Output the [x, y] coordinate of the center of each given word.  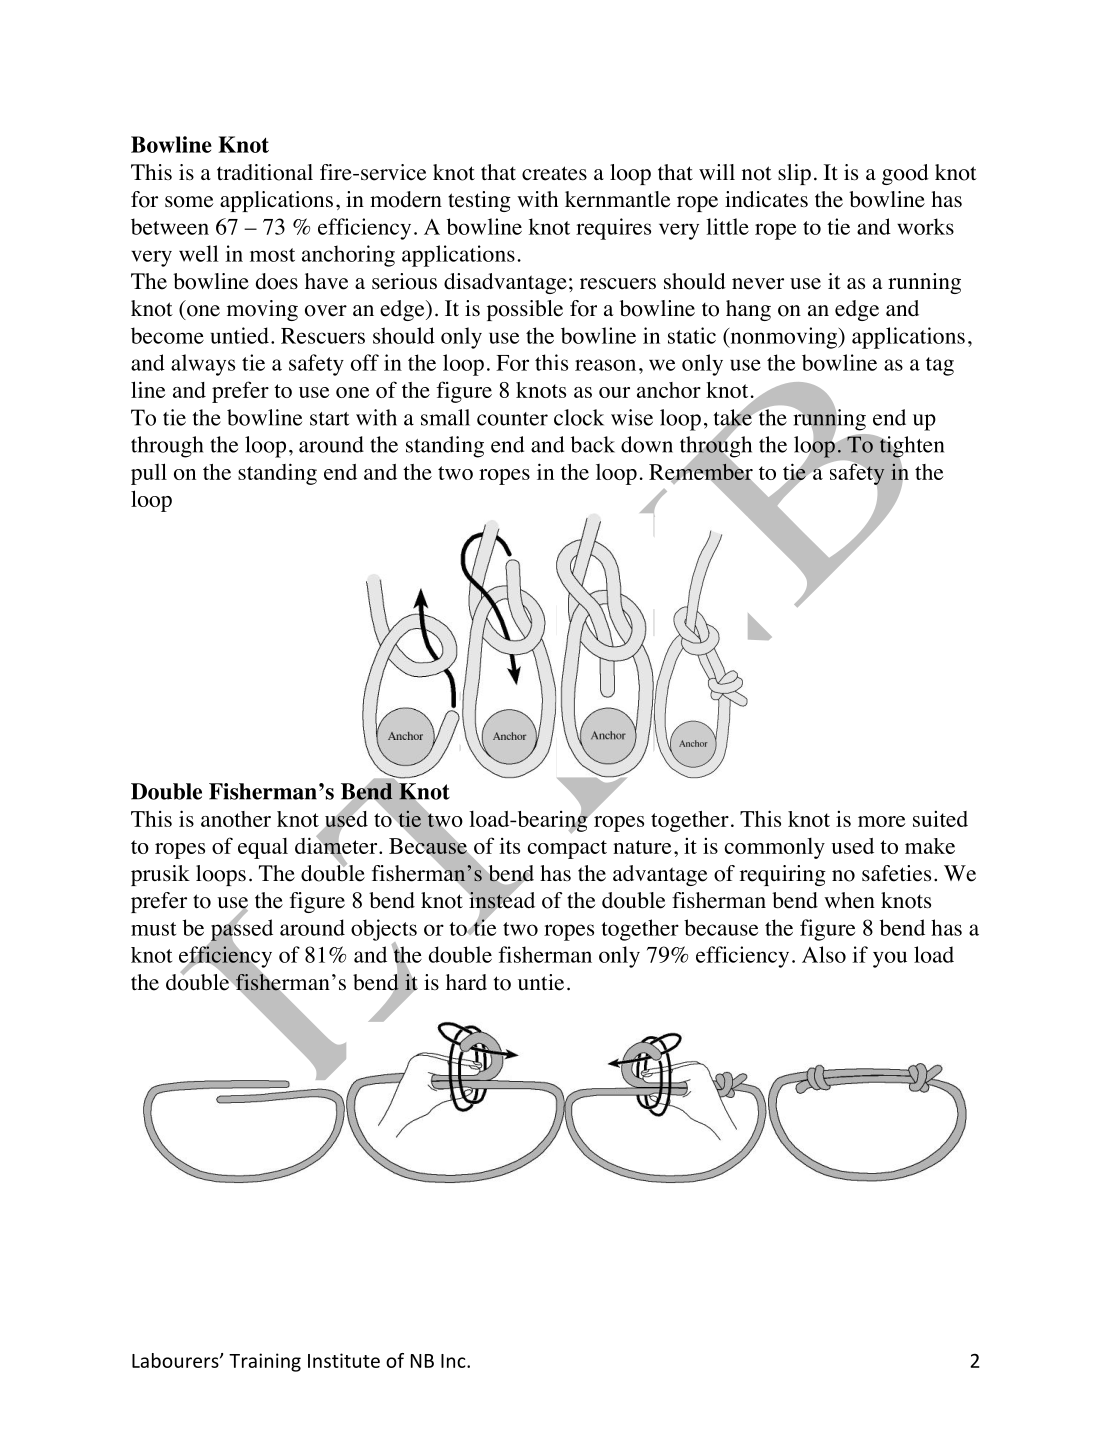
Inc [454, 1361]
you [890, 959]
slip [794, 174]
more [882, 821]
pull [149, 474]
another [236, 819]
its [509, 846]
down [647, 444]
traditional [265, 172]
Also [824, 954]
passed [241, 930]
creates [554, 173]
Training [265, 1362]
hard [466, 982]
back [593, 444]
